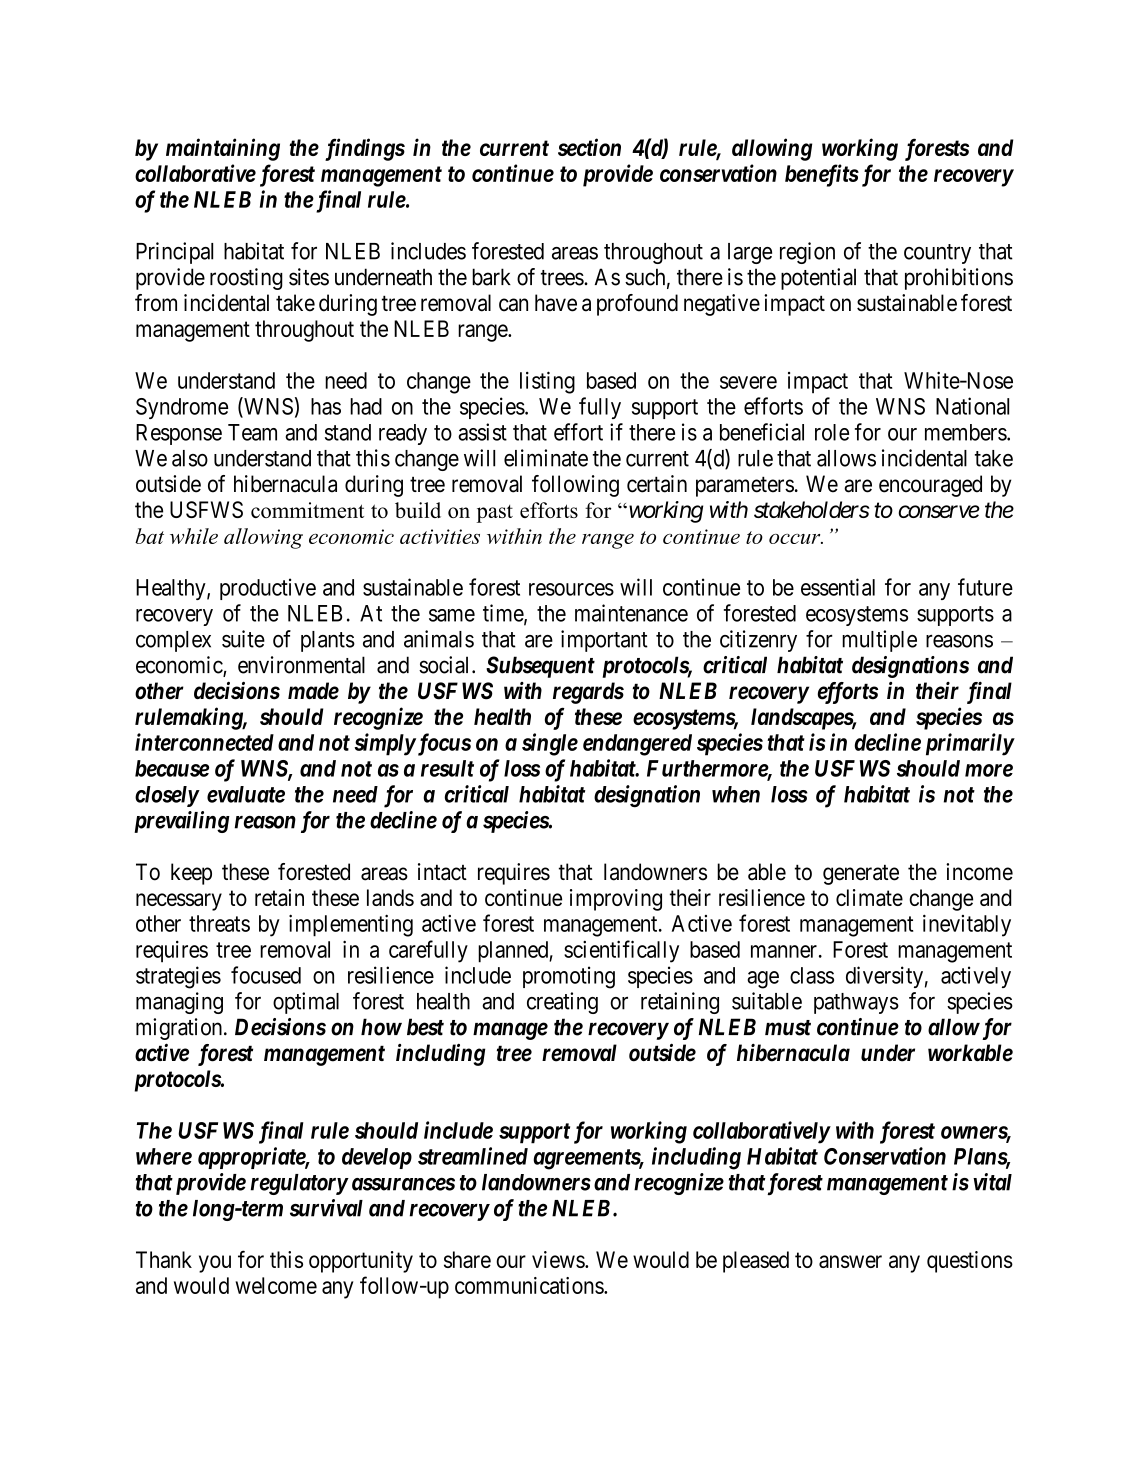  I want to click on country, so click(937, 254).
